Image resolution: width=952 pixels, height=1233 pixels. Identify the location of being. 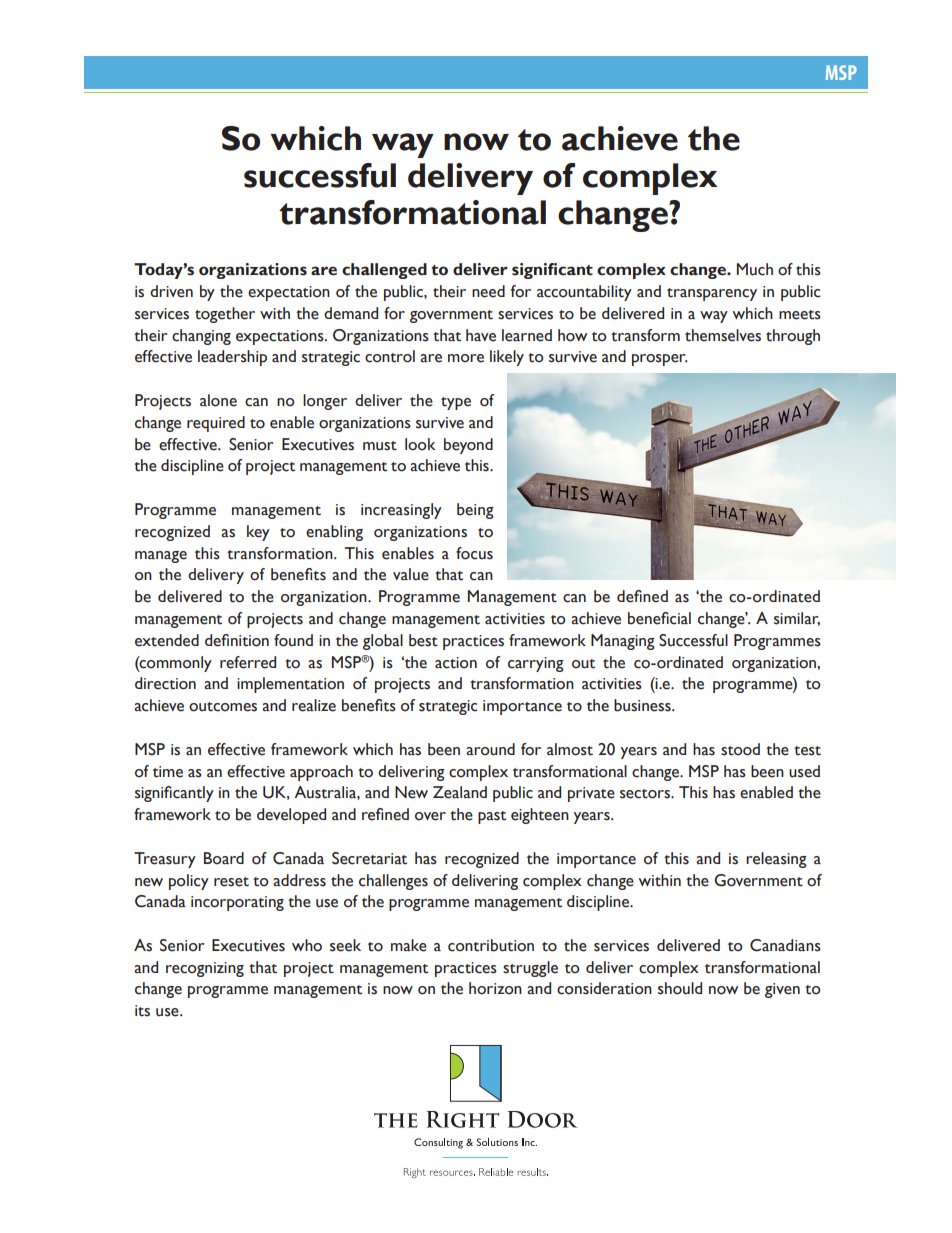
(475, 511).
